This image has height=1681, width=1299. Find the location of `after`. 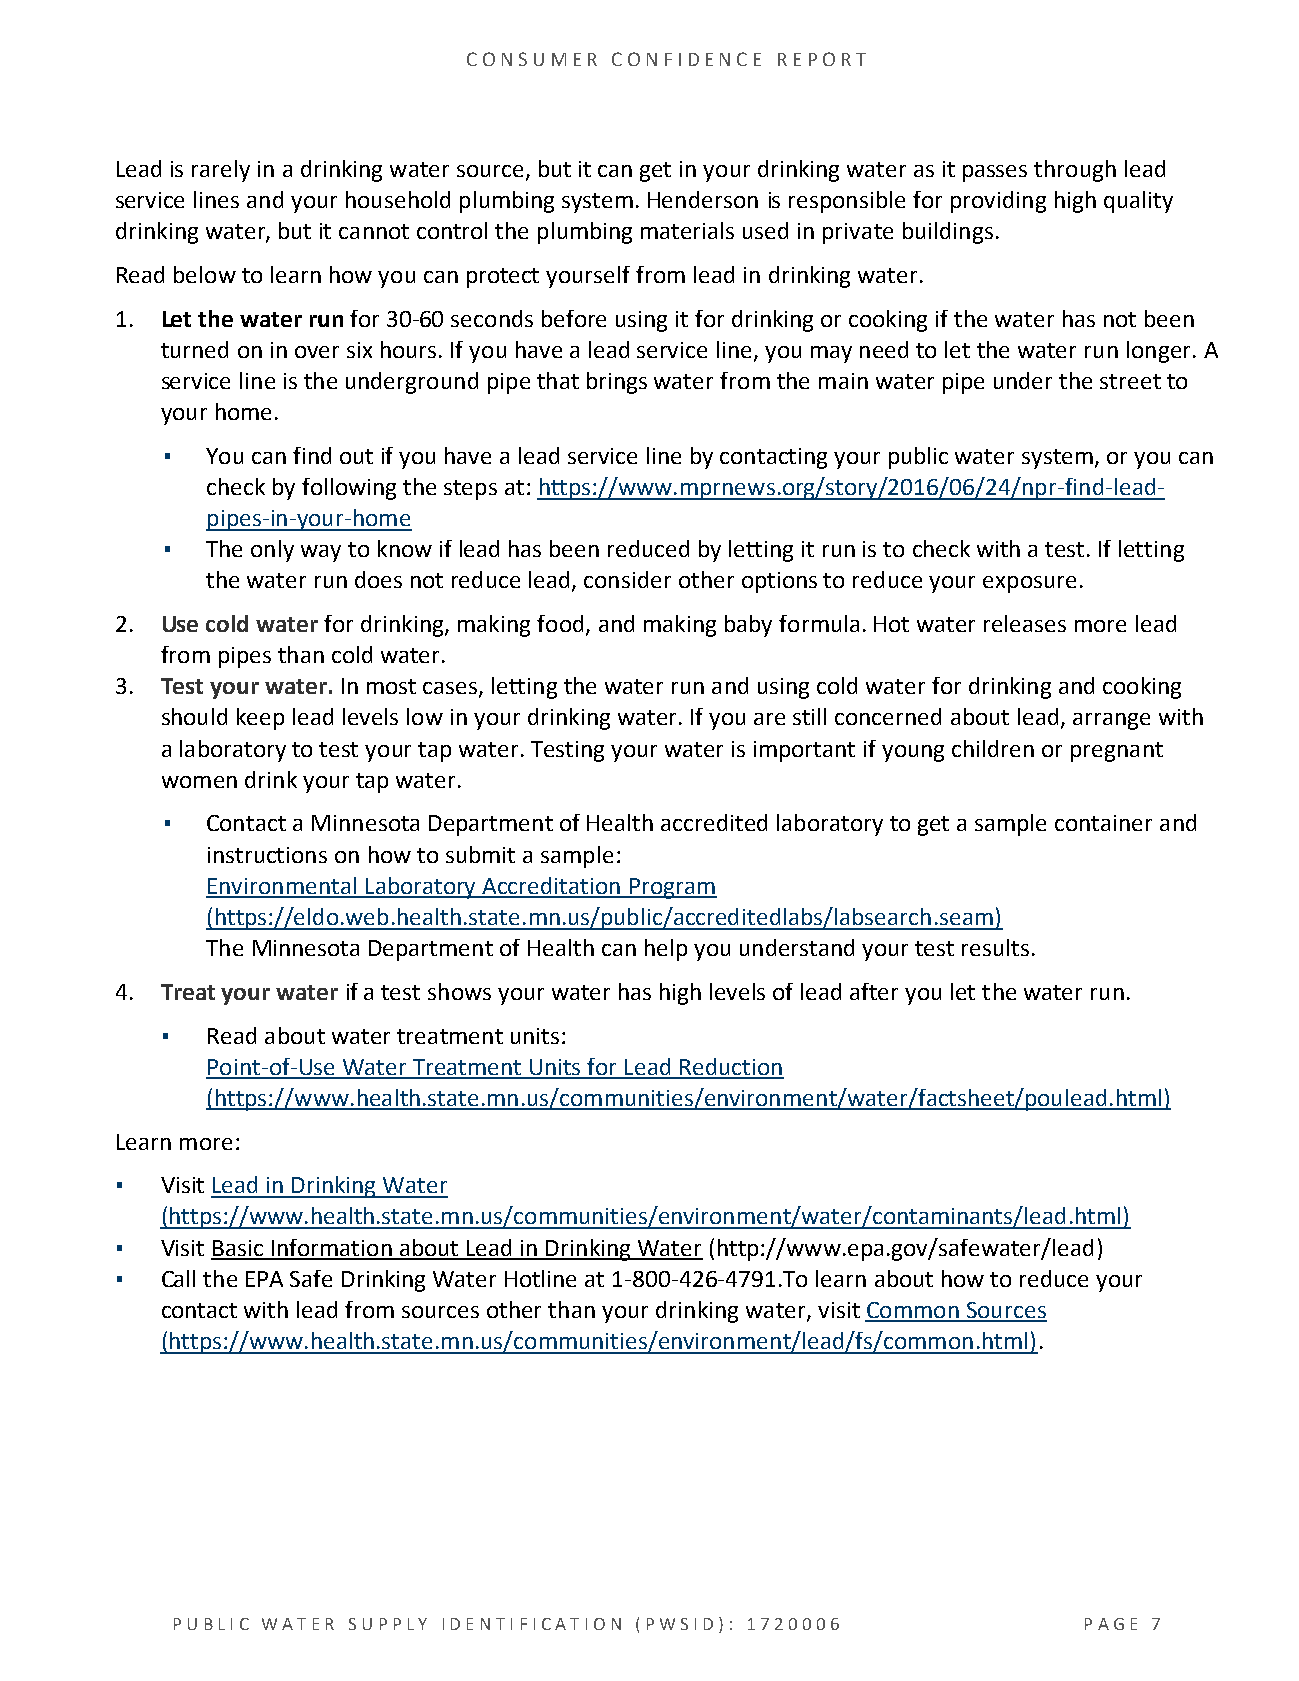

after is located at coordinates (874, 991).
